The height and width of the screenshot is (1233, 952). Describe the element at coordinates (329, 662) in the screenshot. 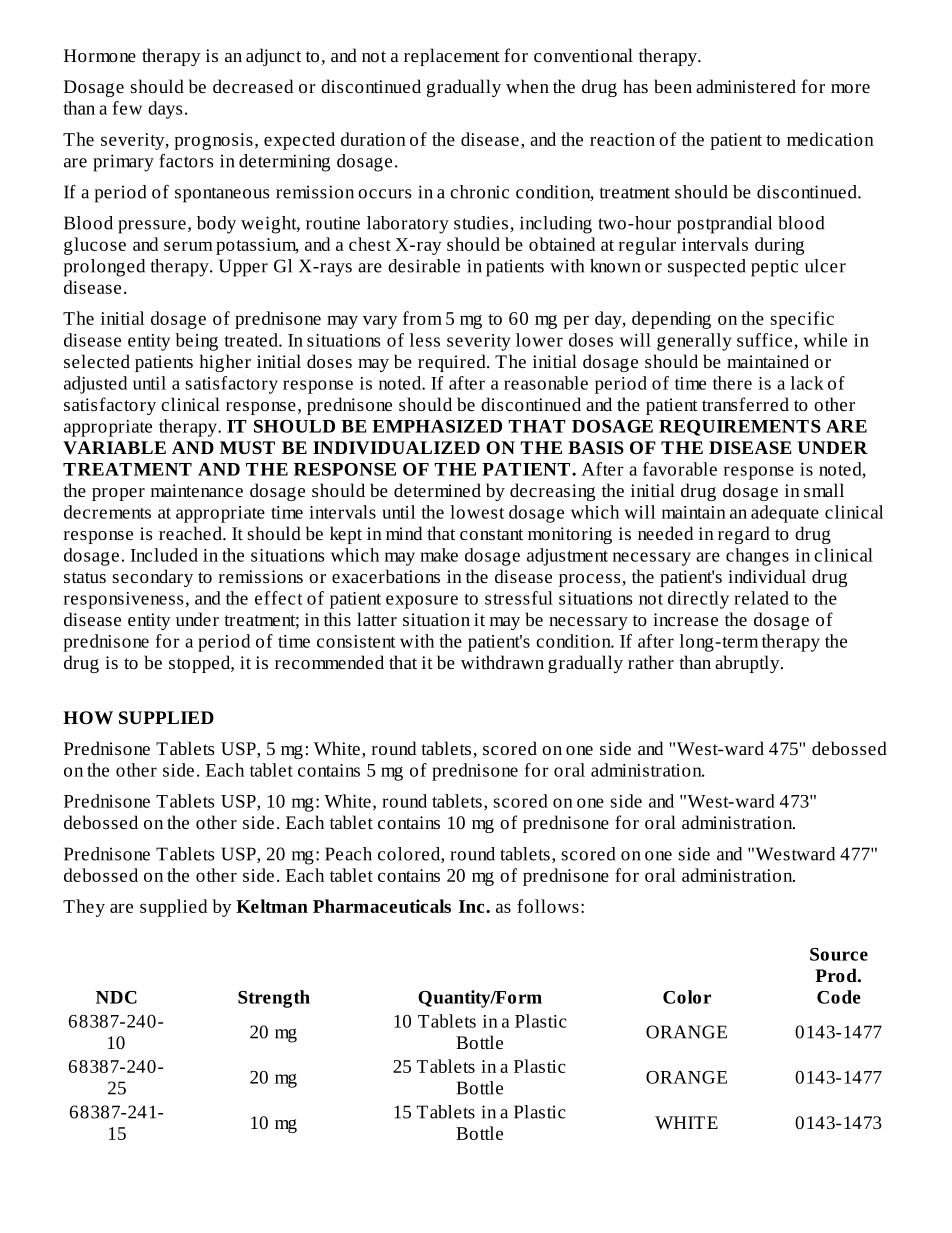

I see `recommended` at that location.
